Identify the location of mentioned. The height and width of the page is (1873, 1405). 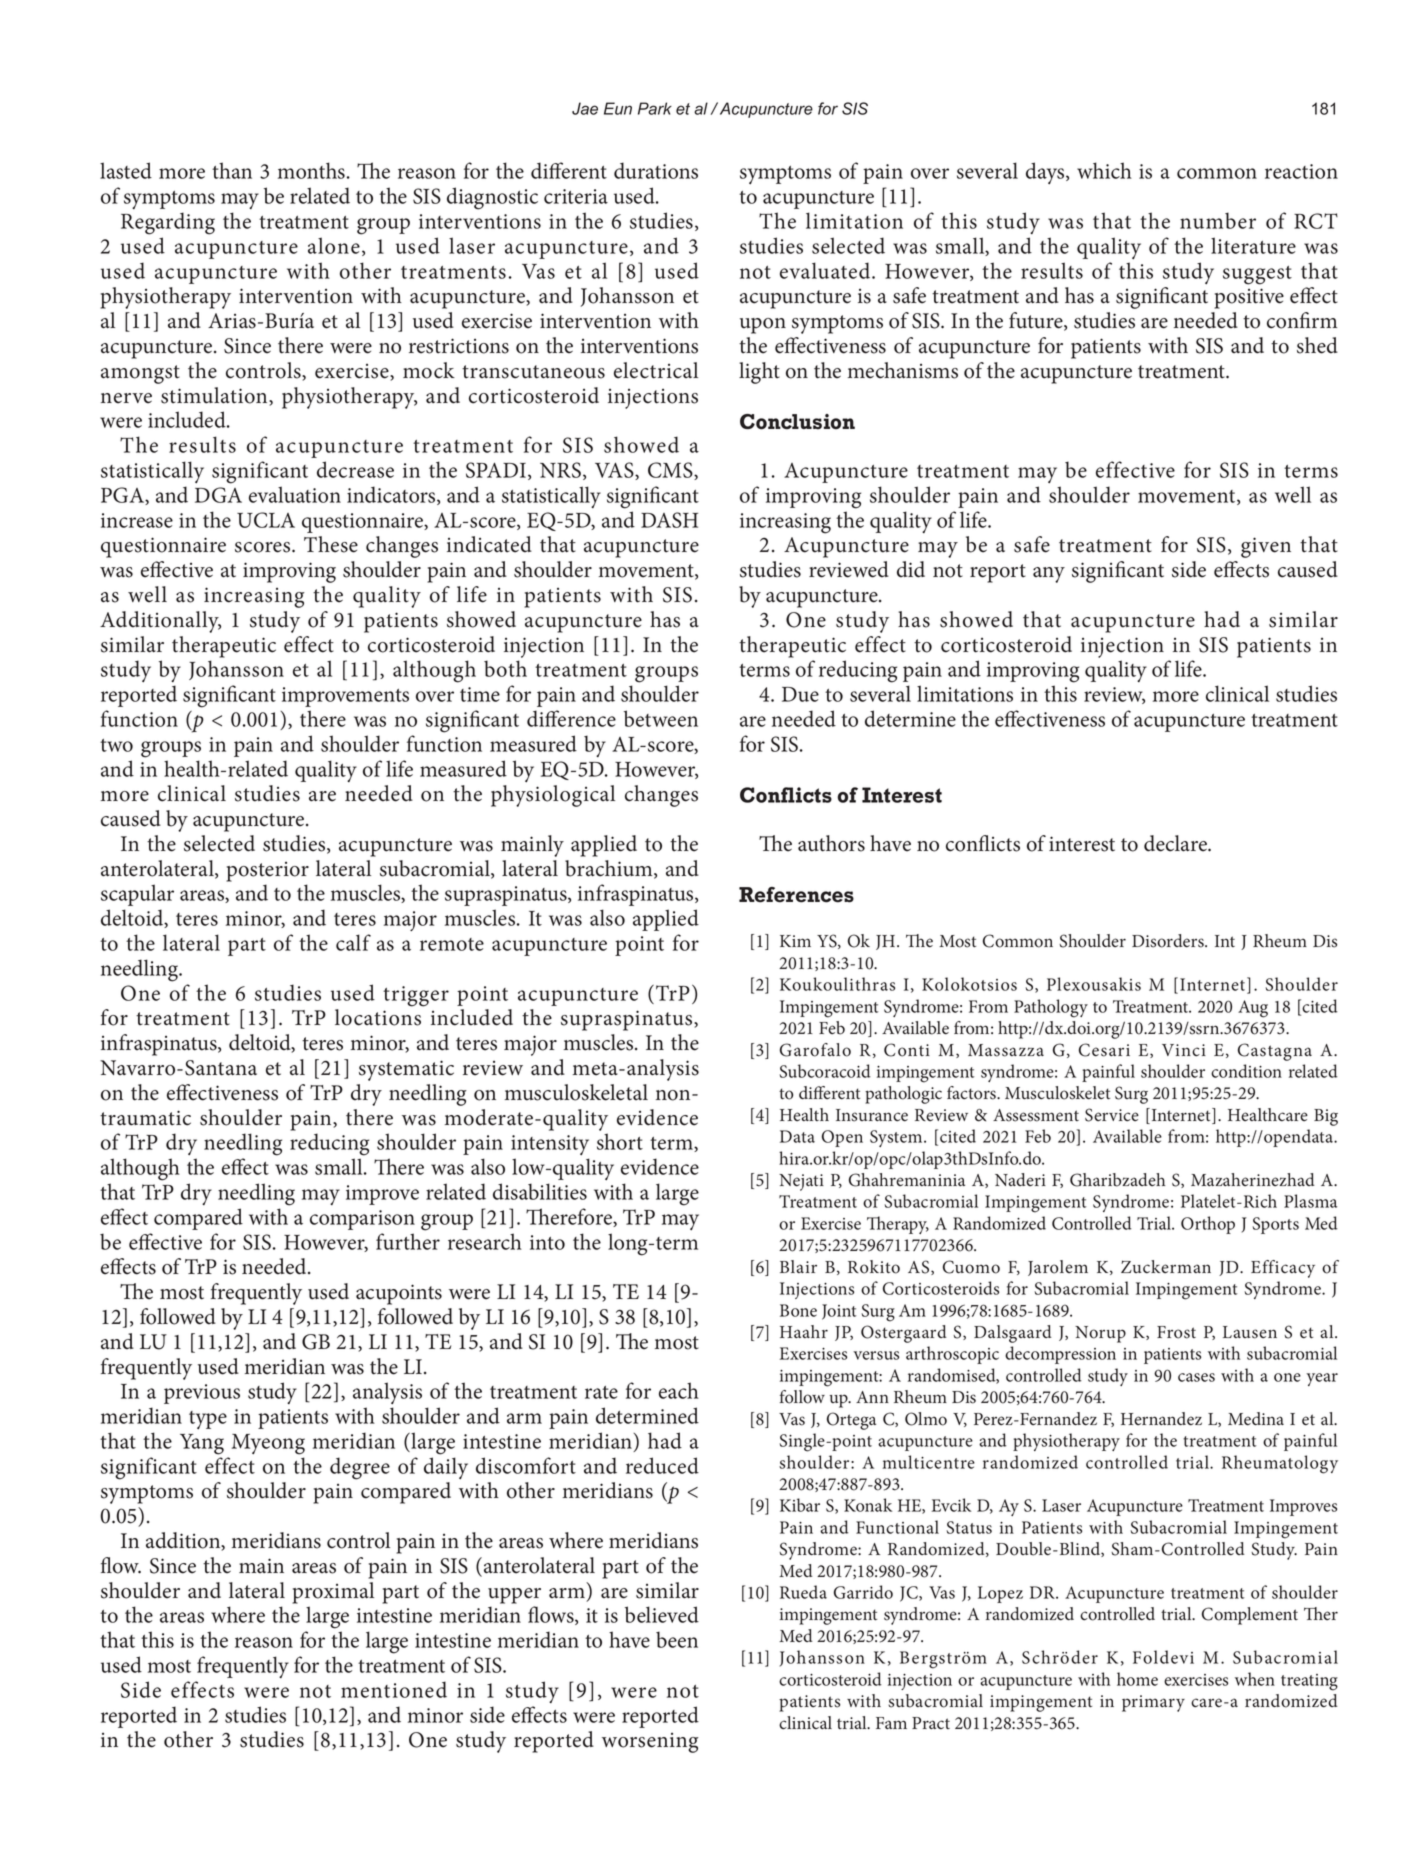
(394, 1689).
